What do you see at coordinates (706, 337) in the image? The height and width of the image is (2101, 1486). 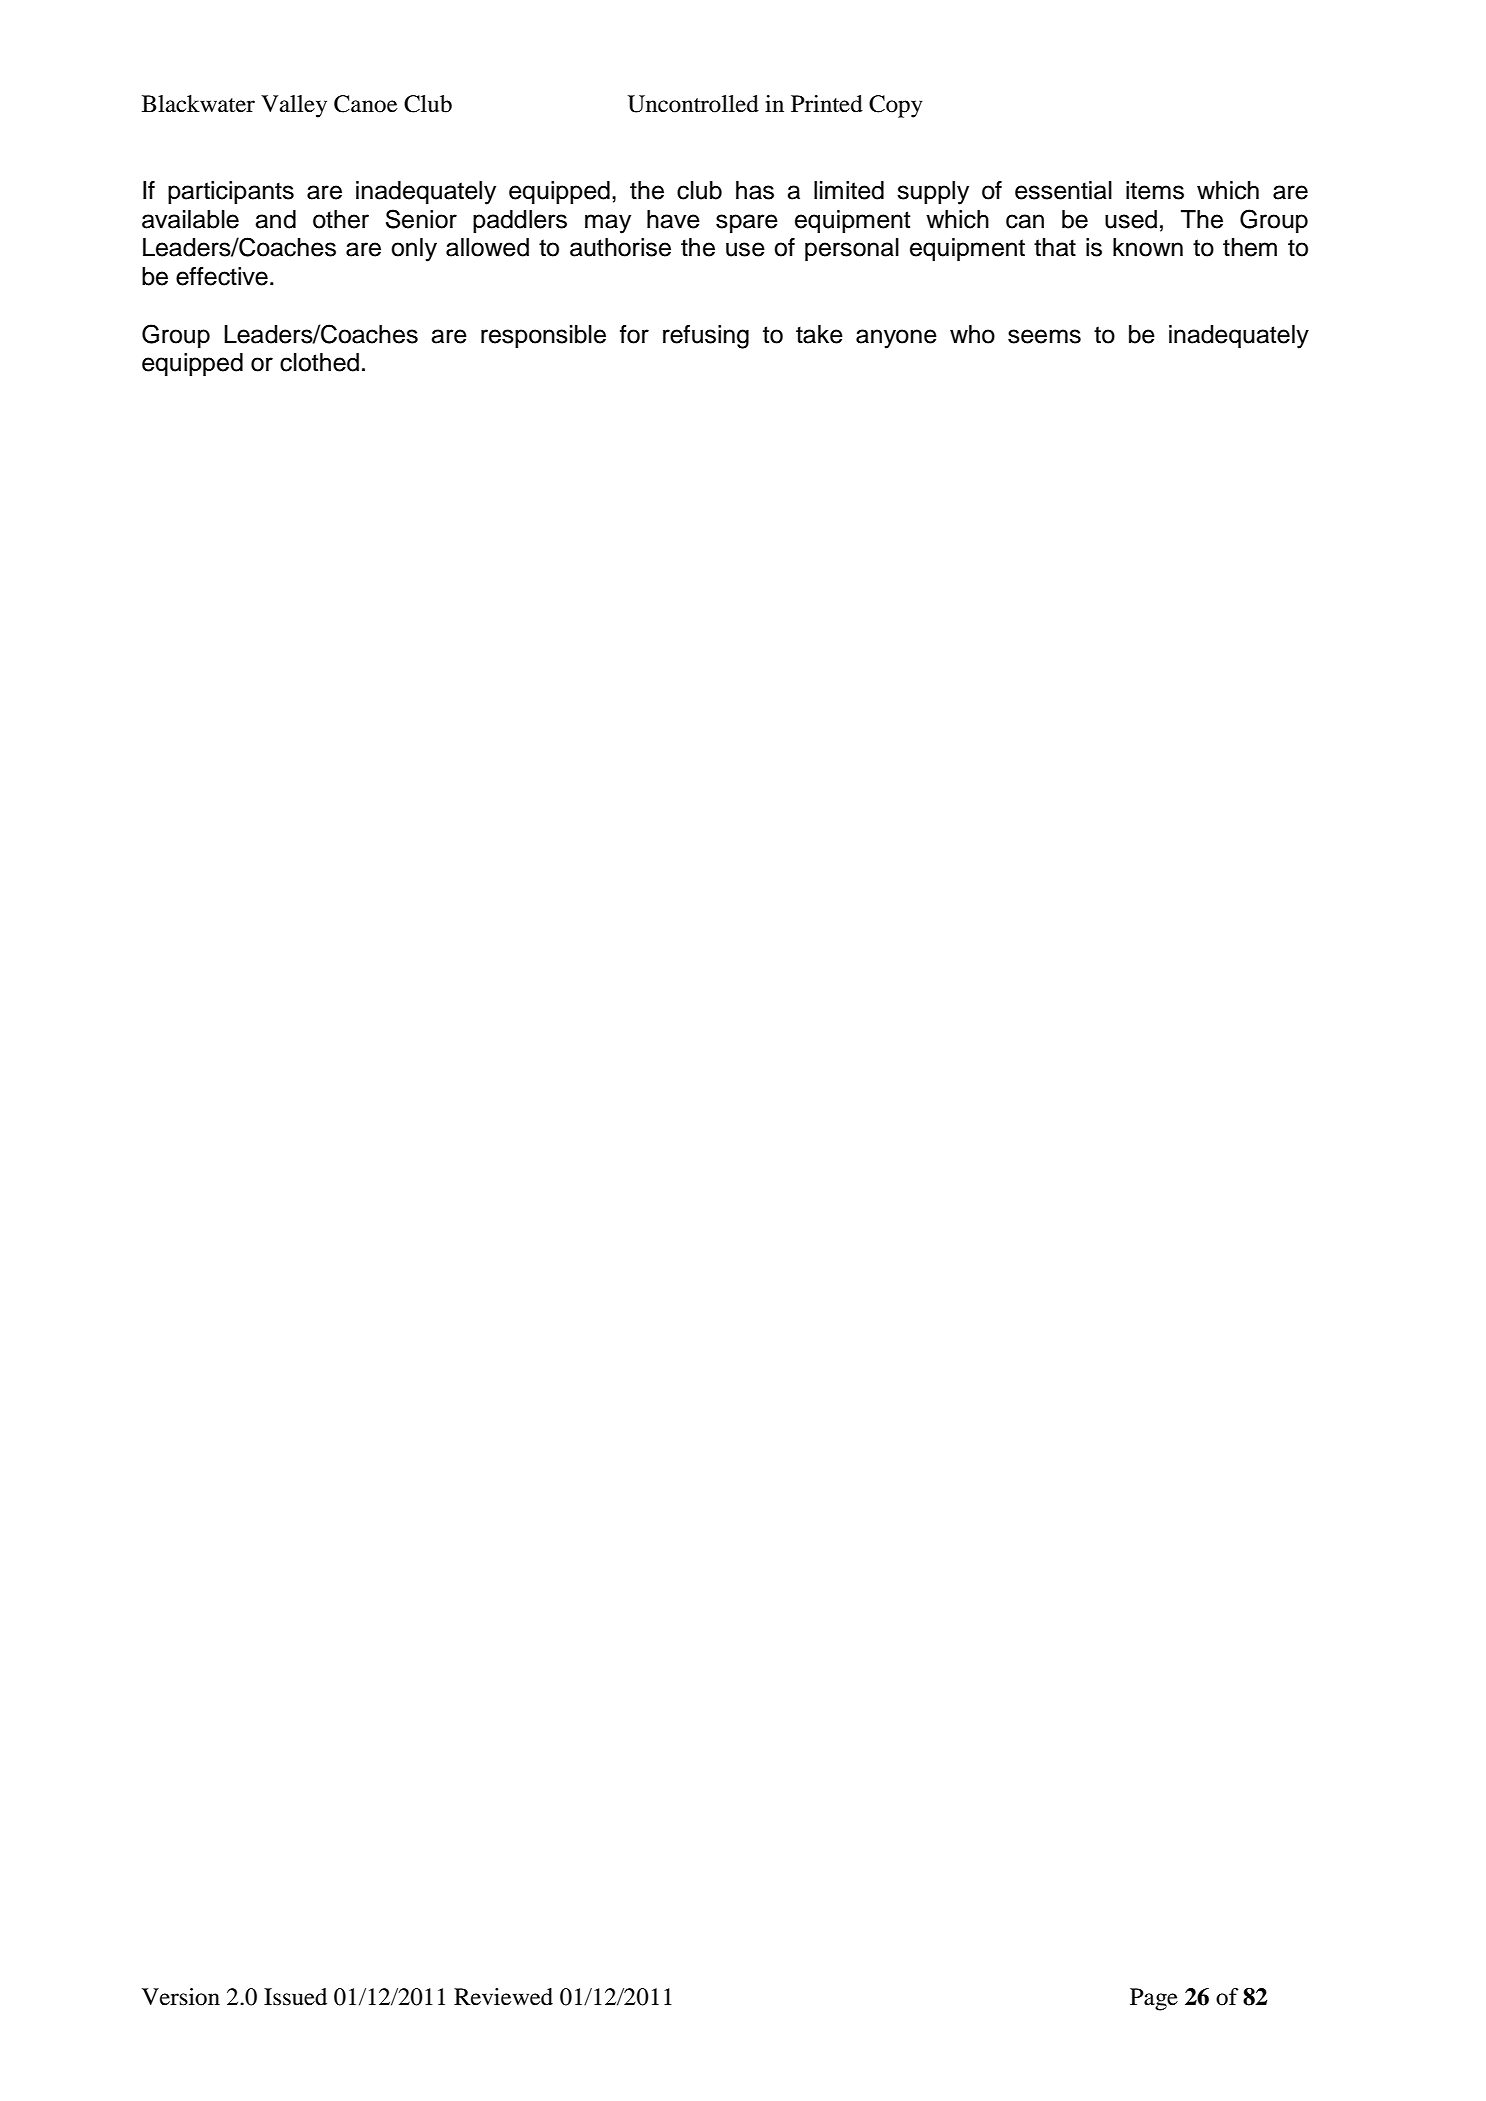 I see `refusing` at bounding box center [706, 337].
